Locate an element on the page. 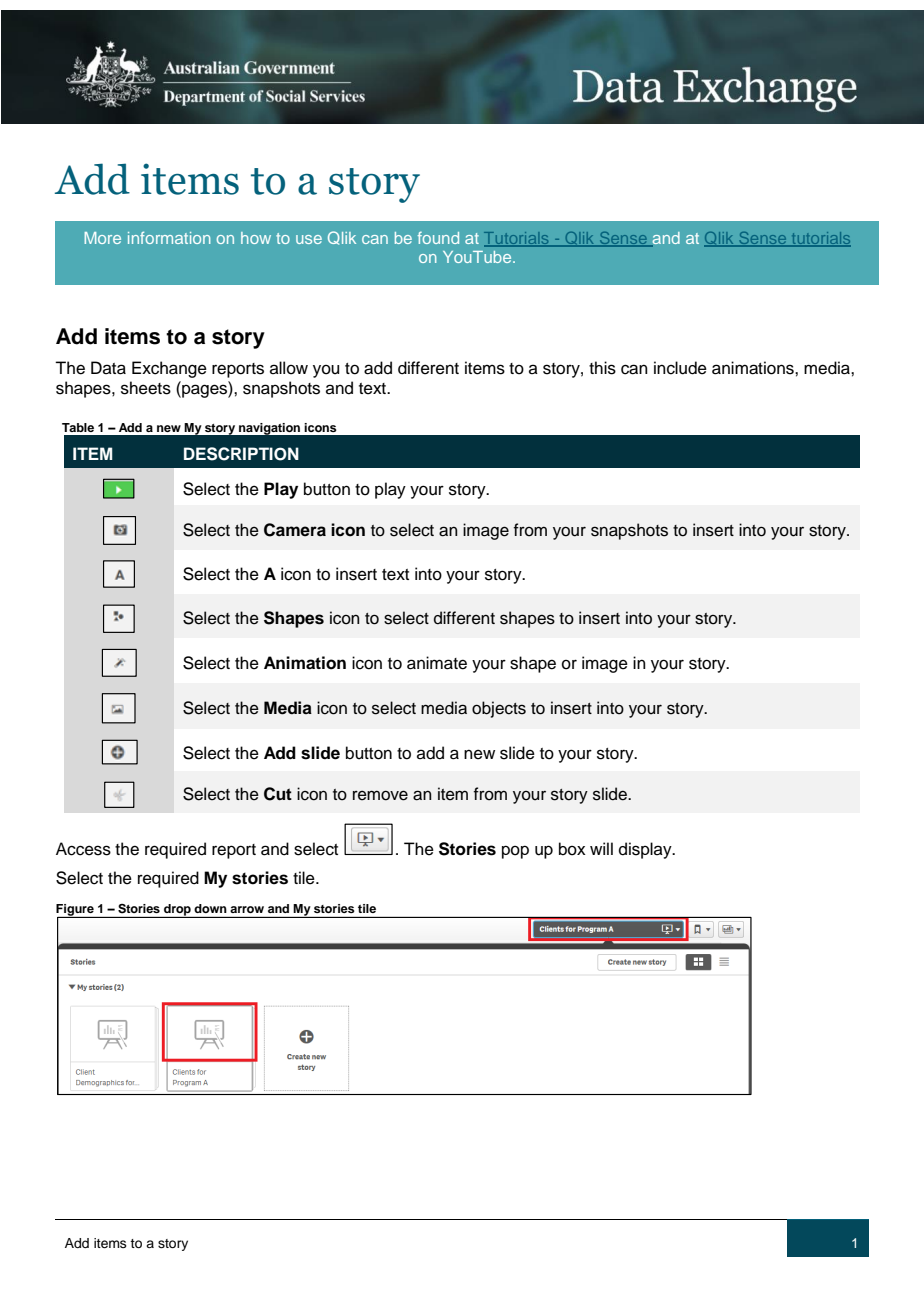 The width and height of the page is (924, 1308). will is located at coordinates (601, 848).
